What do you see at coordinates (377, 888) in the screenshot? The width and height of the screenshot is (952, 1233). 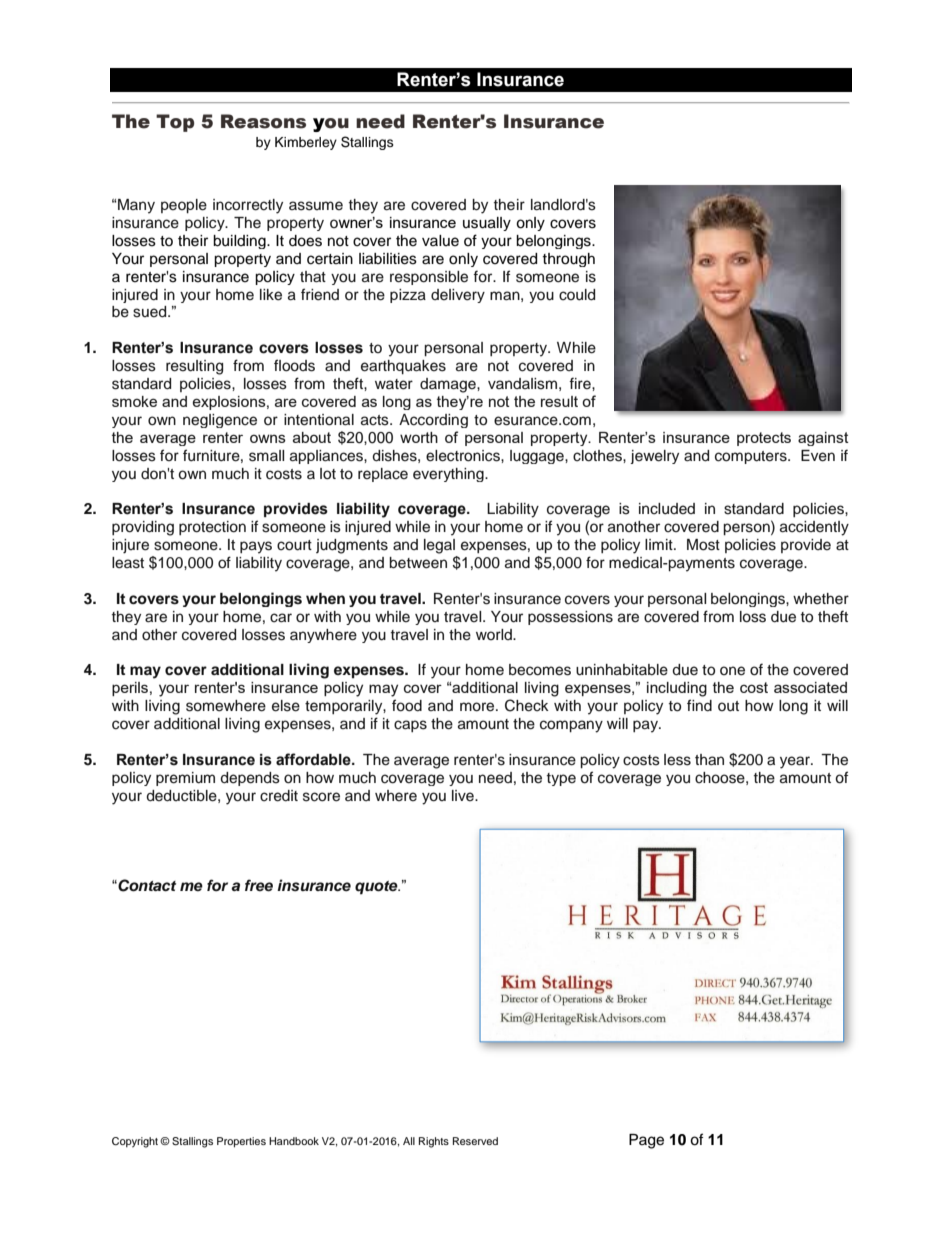 I see `quote` at bounding box center [377, 888].
